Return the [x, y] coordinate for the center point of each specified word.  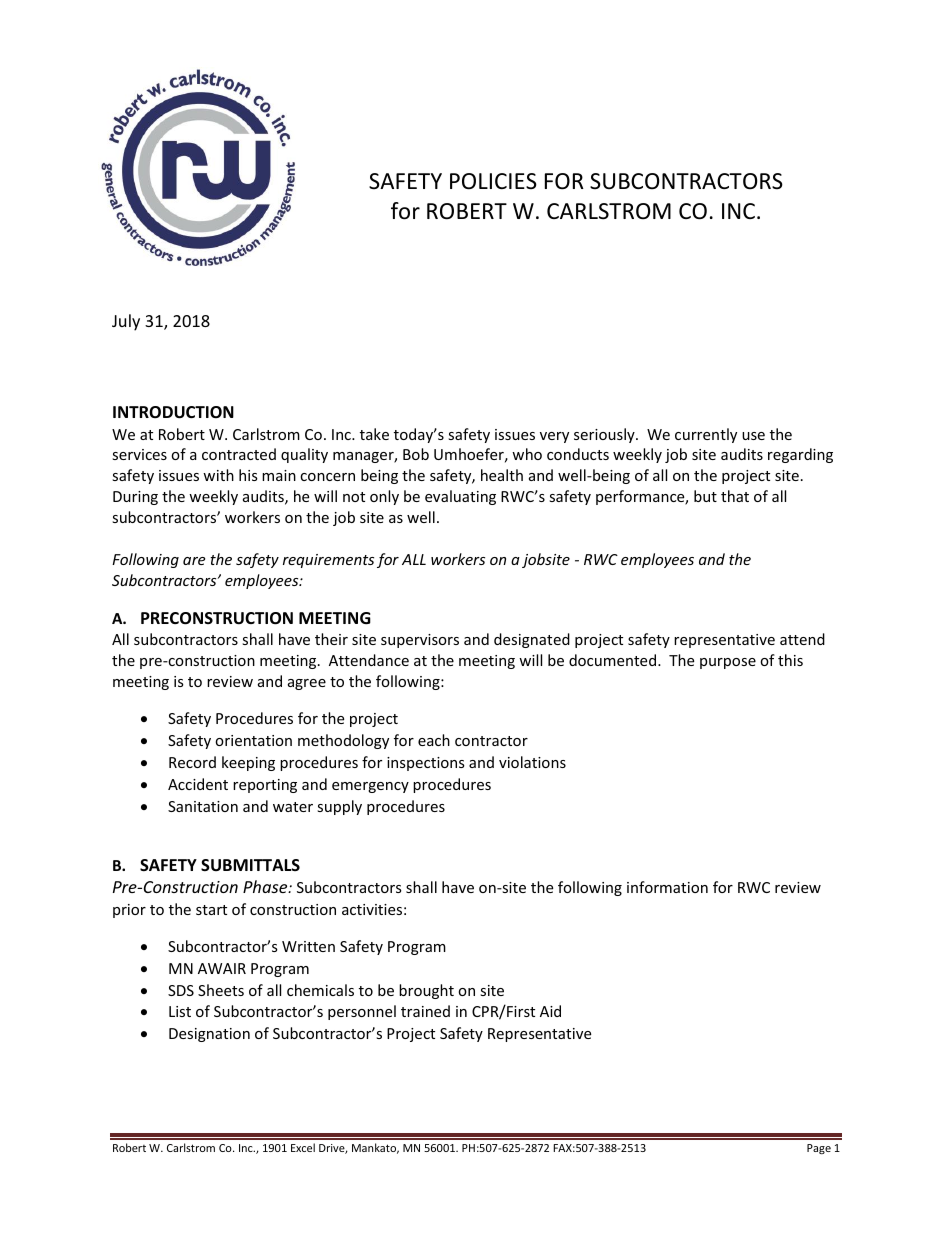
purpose [728, 663]
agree [307, 684]
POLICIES [493, 181]
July [126, 322]
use [753, 436]
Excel [303, 1147]
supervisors [420, 641]
